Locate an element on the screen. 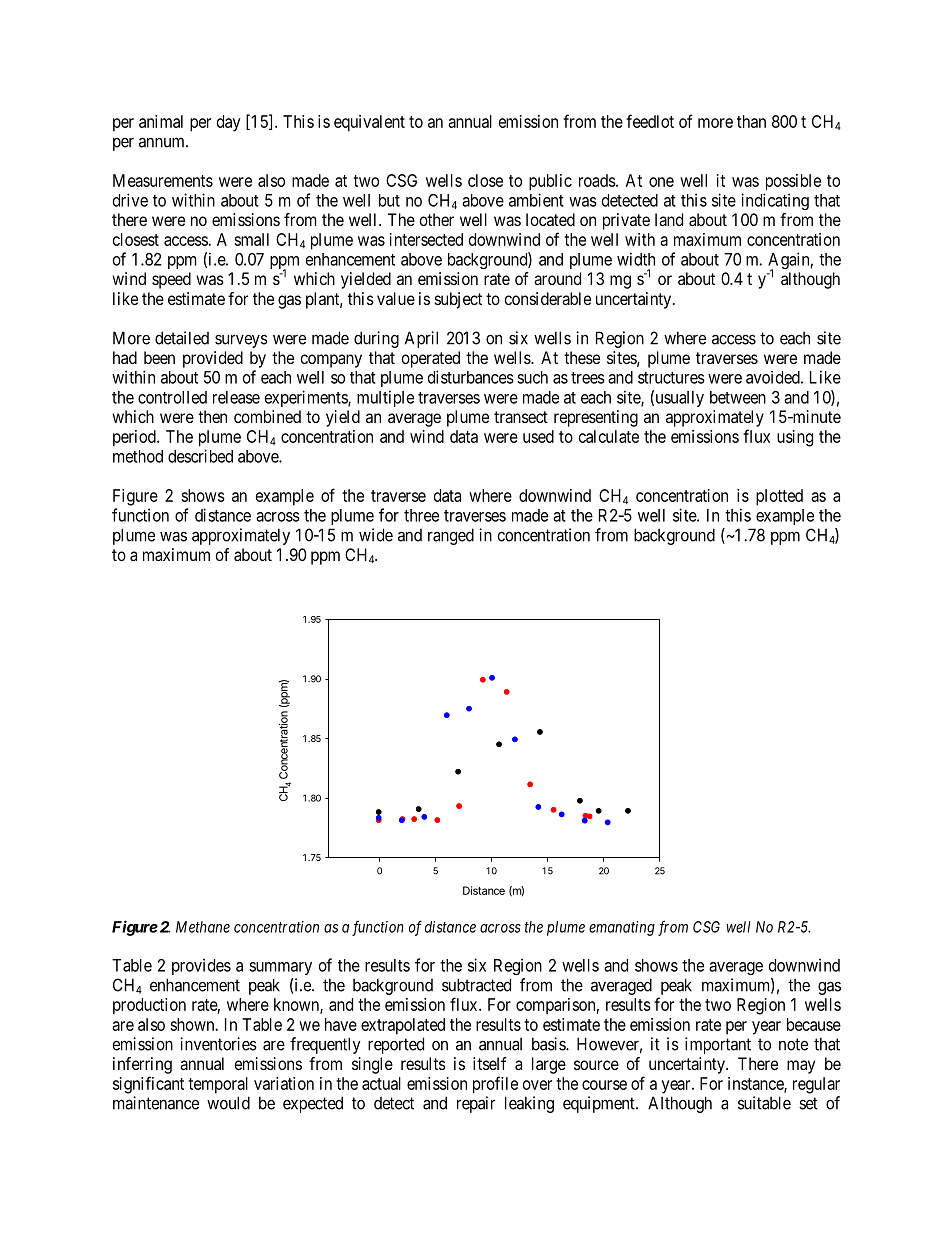 This screenshot has height=1233, width=952. between is located at coordinates (738, 397).
